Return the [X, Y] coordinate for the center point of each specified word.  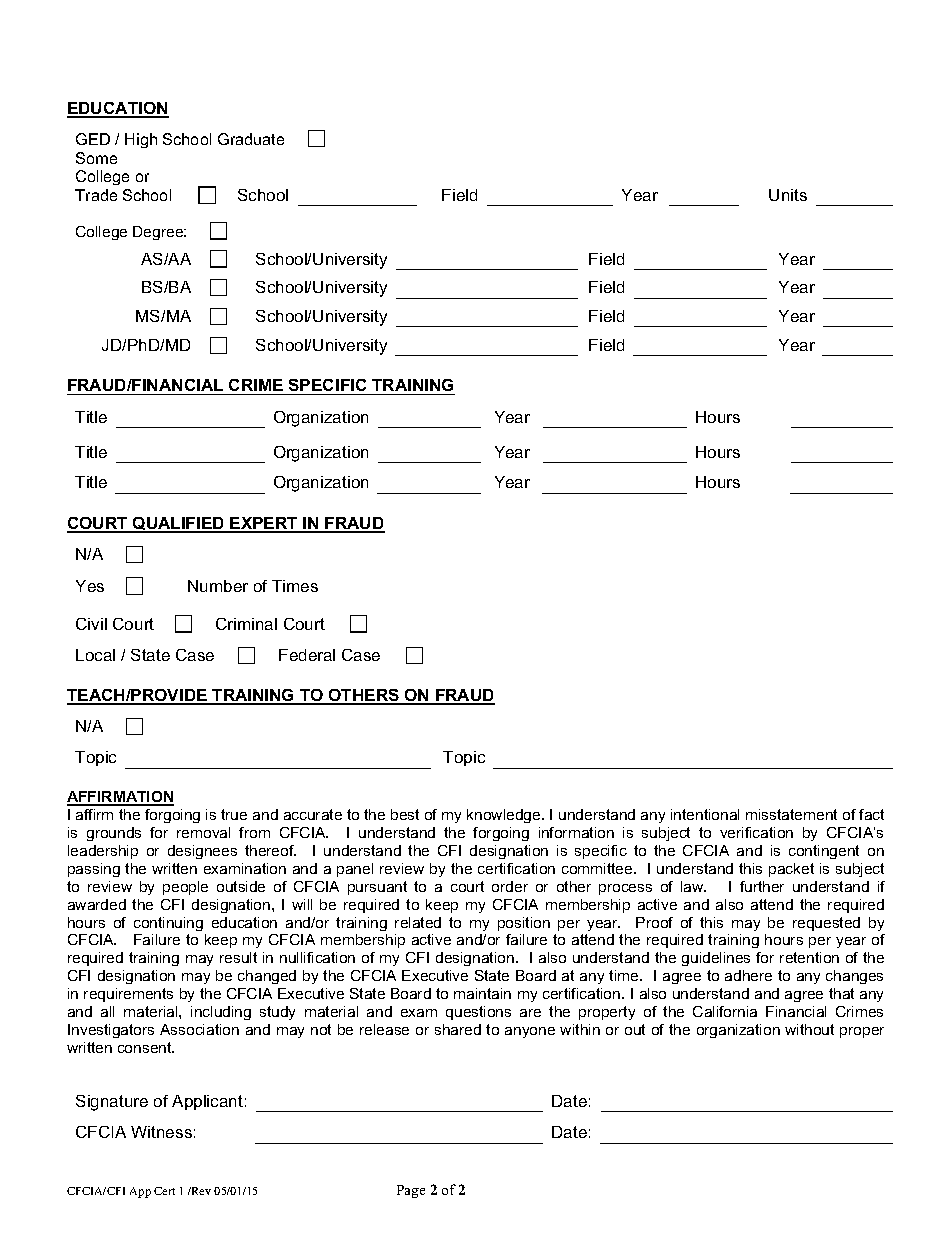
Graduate [251, 139]
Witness [161, 1132]
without [809, 1029]
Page [411, 1191]
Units [788, 195]
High [141, 140]
